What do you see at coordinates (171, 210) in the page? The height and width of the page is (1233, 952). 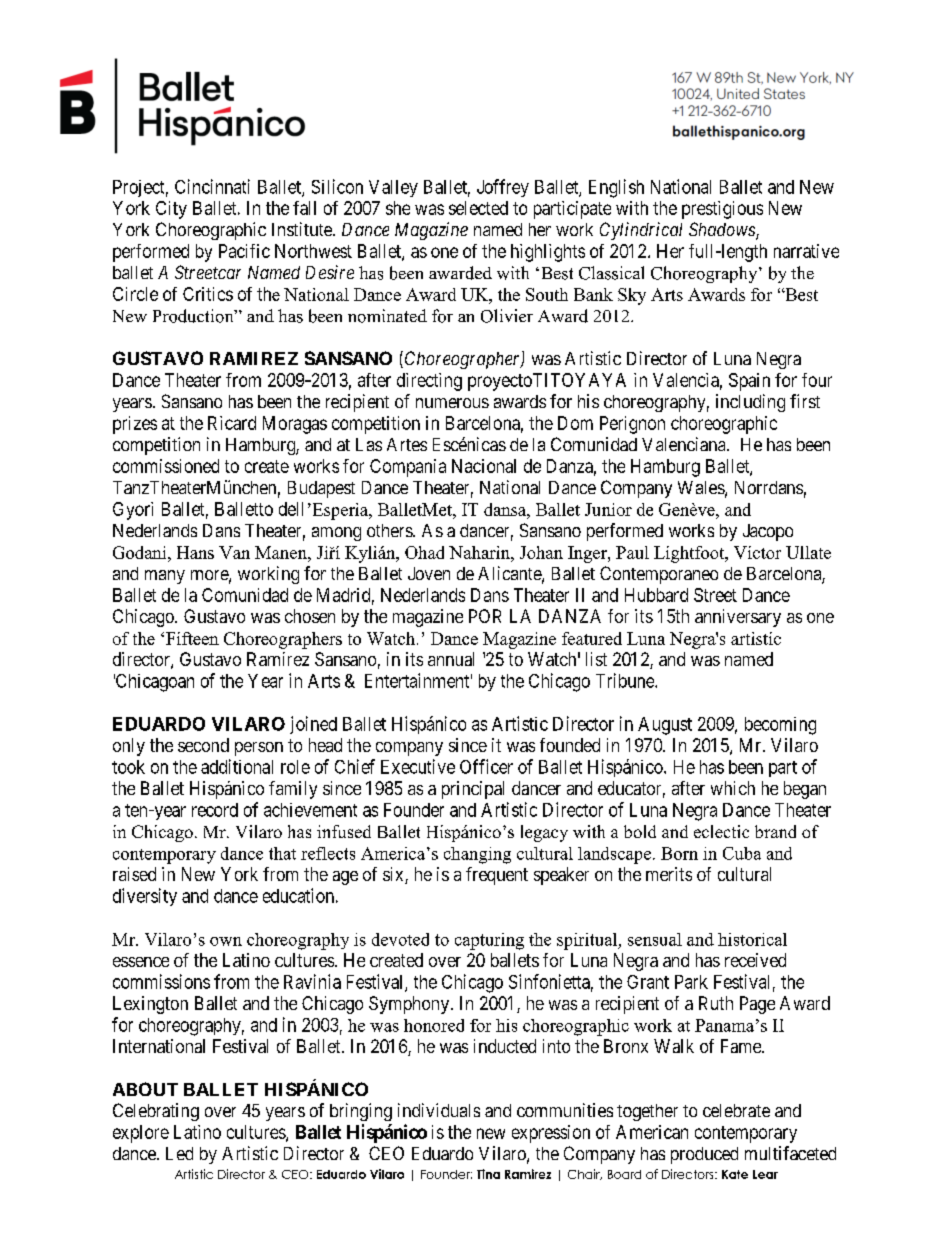 I see `City` at bounding box center [171, 210].
